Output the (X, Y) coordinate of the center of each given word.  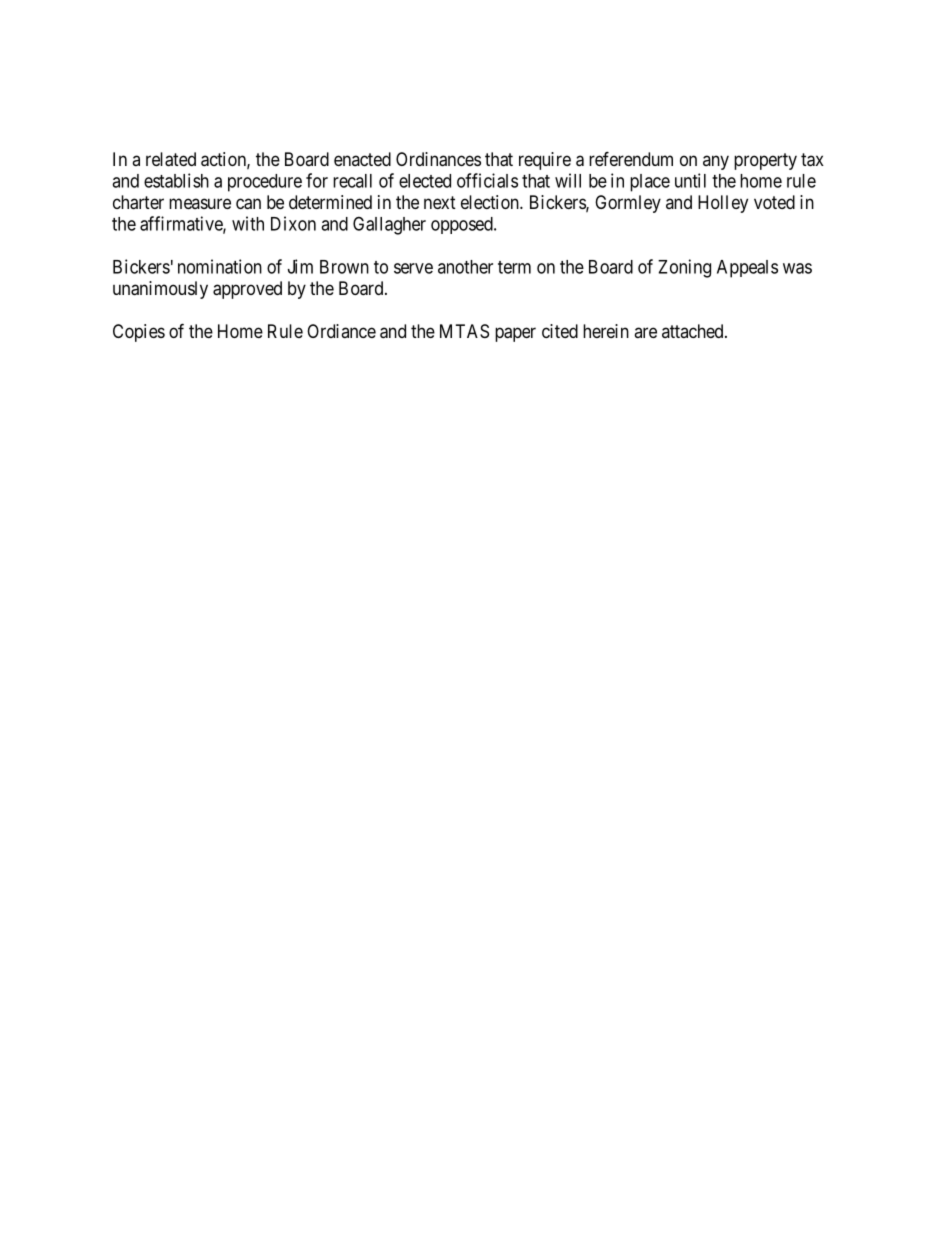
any (716, 162)
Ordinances (438, 159)
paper (515, 334)
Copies (139, 333)
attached (694, 331)
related (171, 159)
